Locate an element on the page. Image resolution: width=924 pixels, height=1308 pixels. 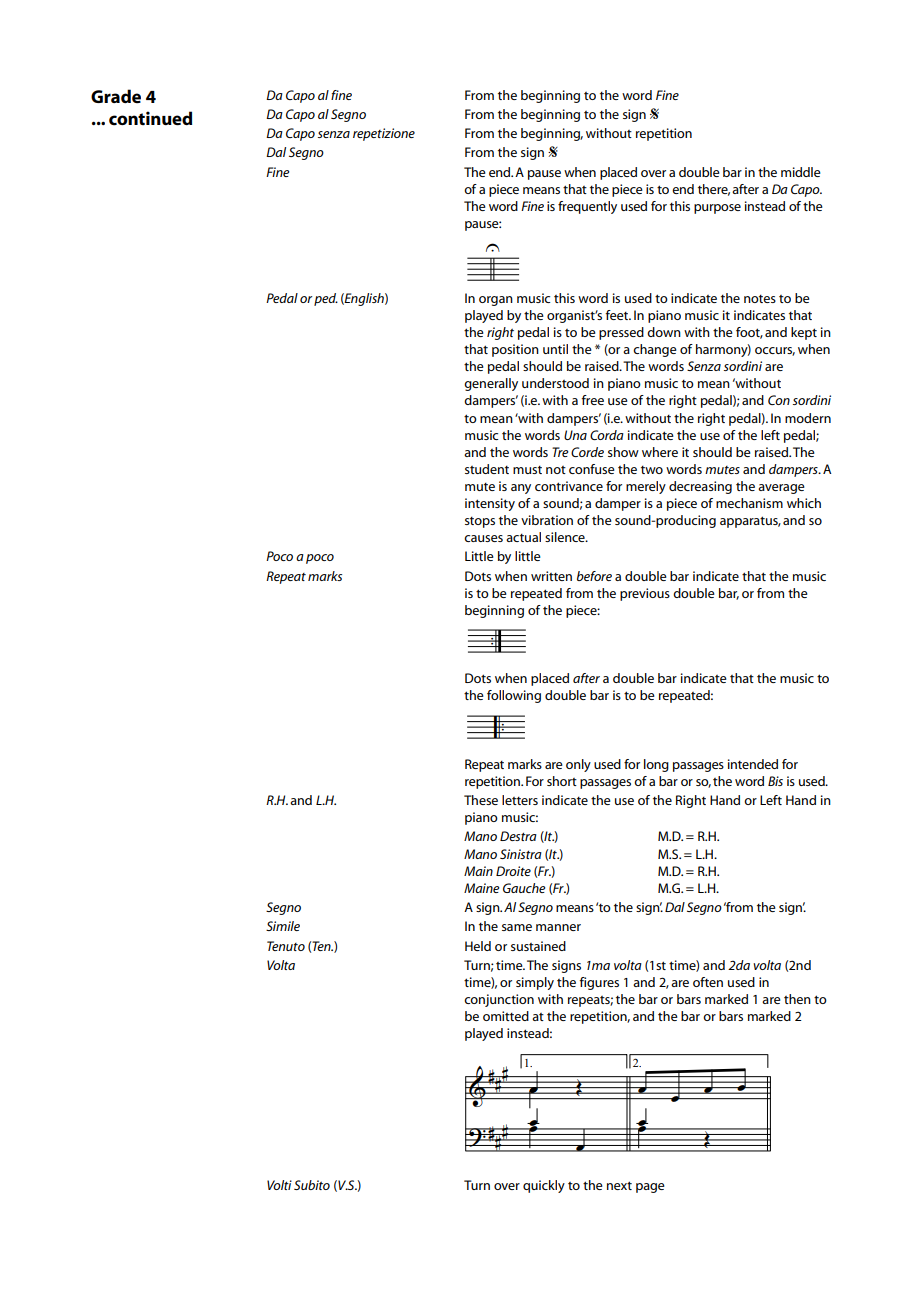
continued is located at coordinates (150, 118).
